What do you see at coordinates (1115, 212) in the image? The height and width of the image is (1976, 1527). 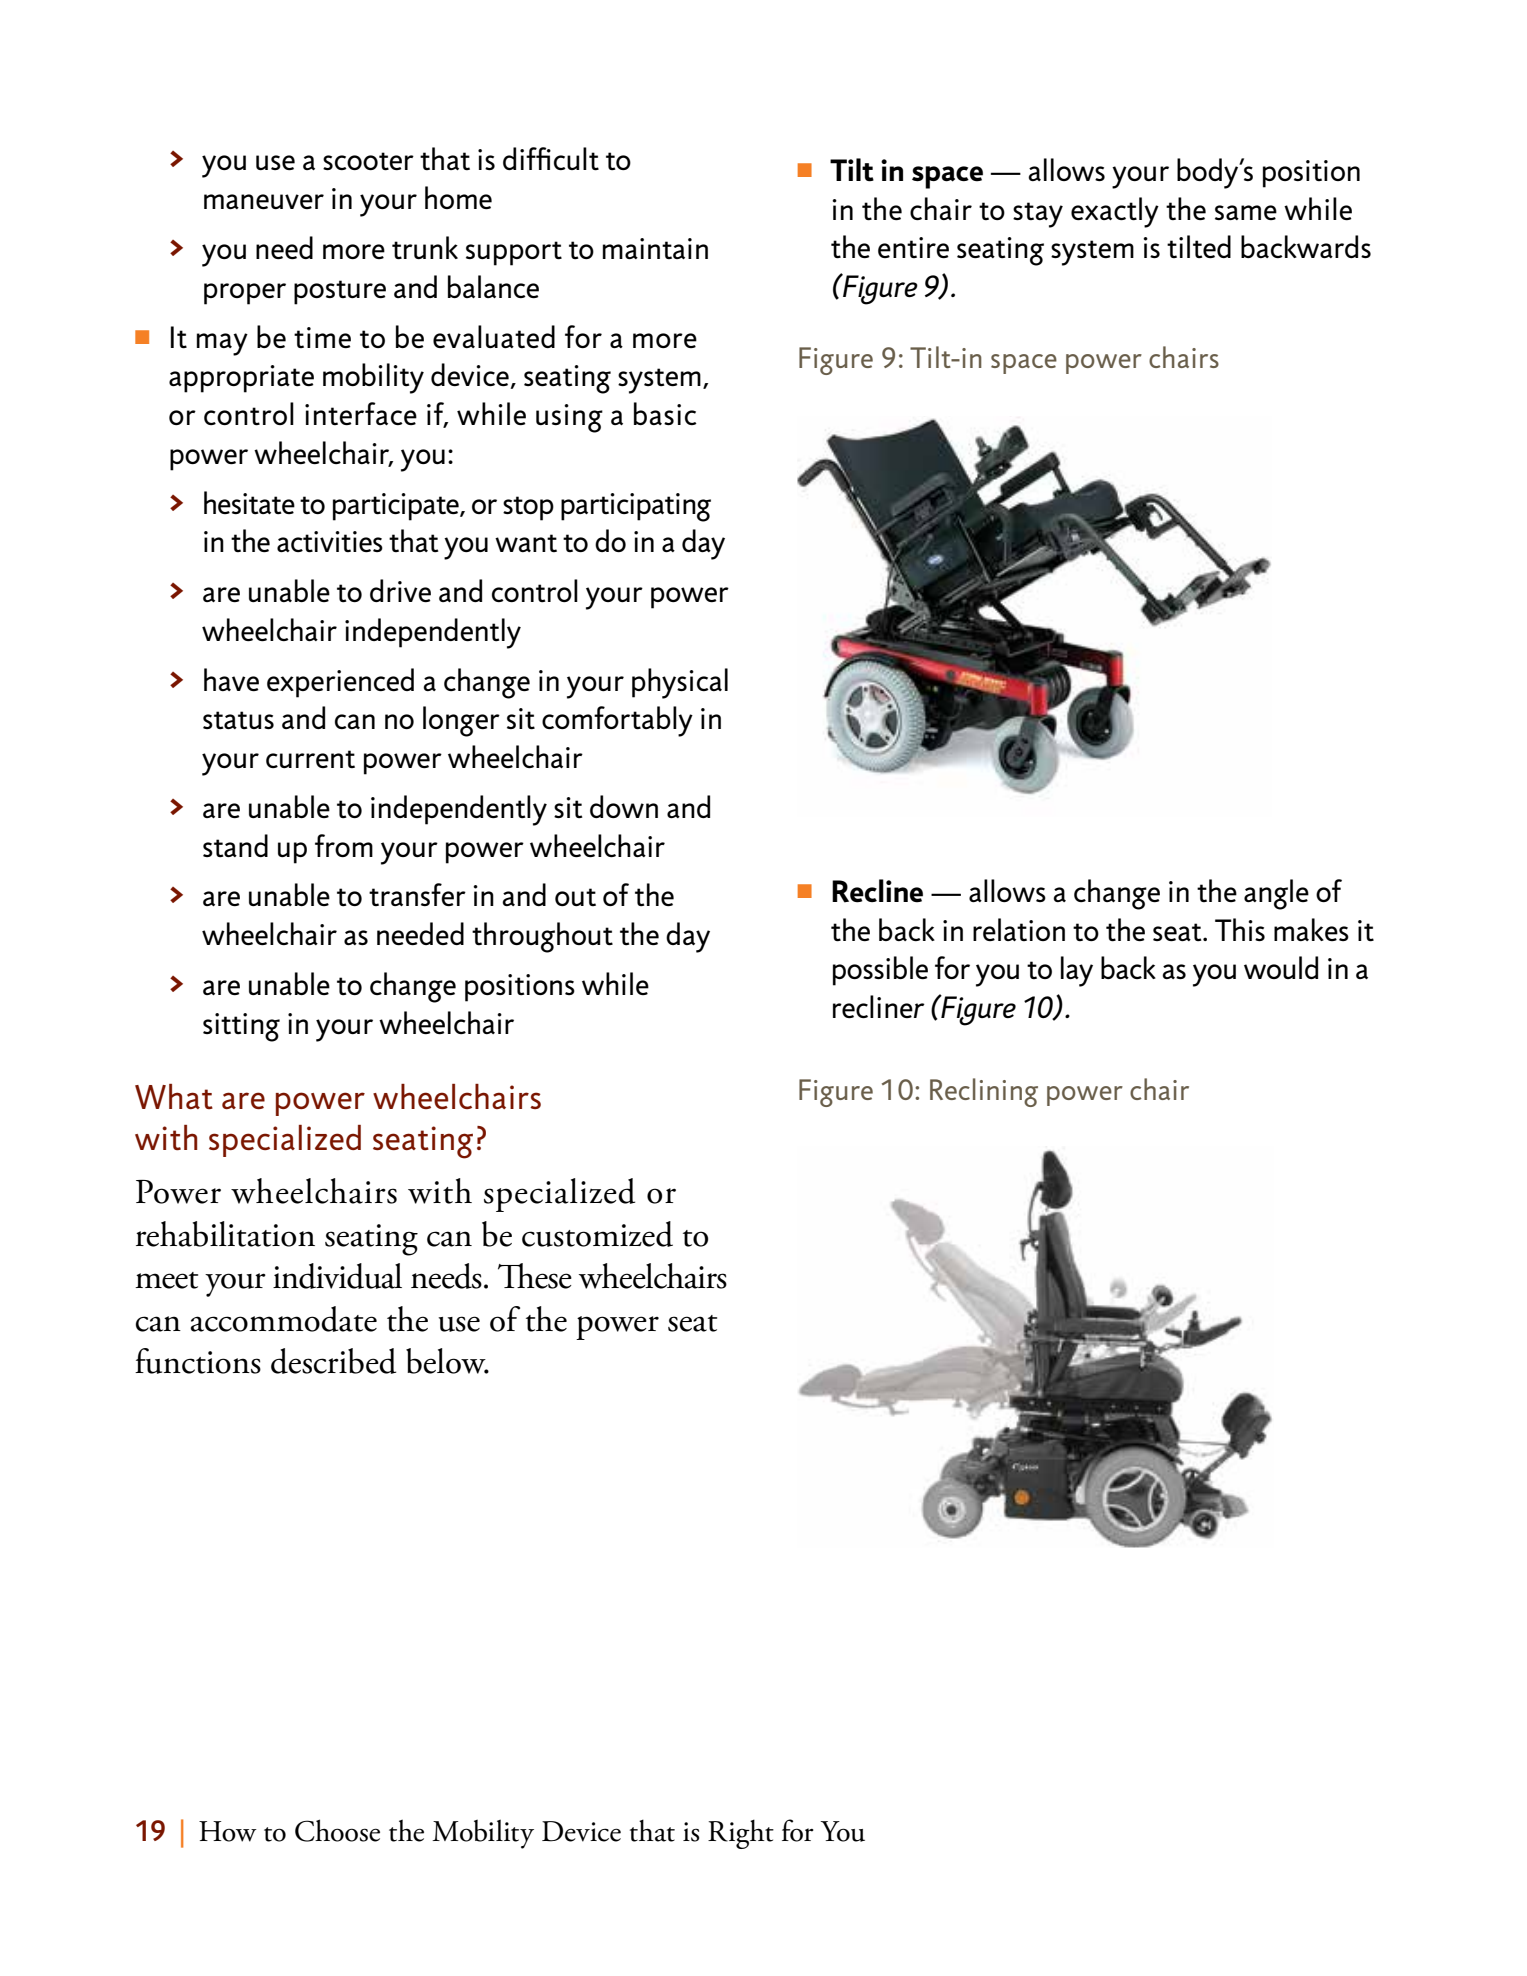 I see `exactly` at bounding box center [1115, 212].
